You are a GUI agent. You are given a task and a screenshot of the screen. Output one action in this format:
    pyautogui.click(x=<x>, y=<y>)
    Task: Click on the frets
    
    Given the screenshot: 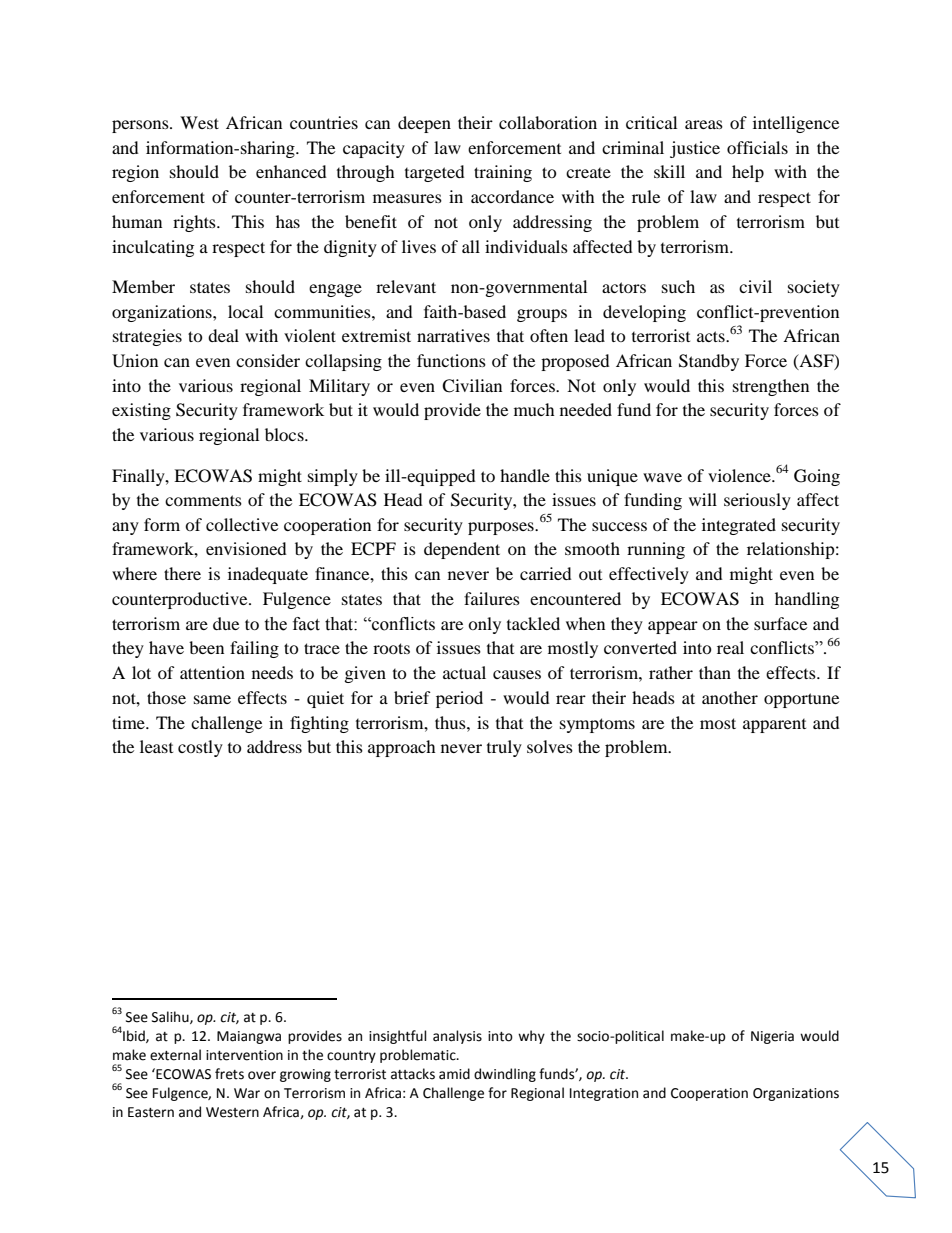 What is the action you would take?
    pyautogui.click(x=229, y=1074)
